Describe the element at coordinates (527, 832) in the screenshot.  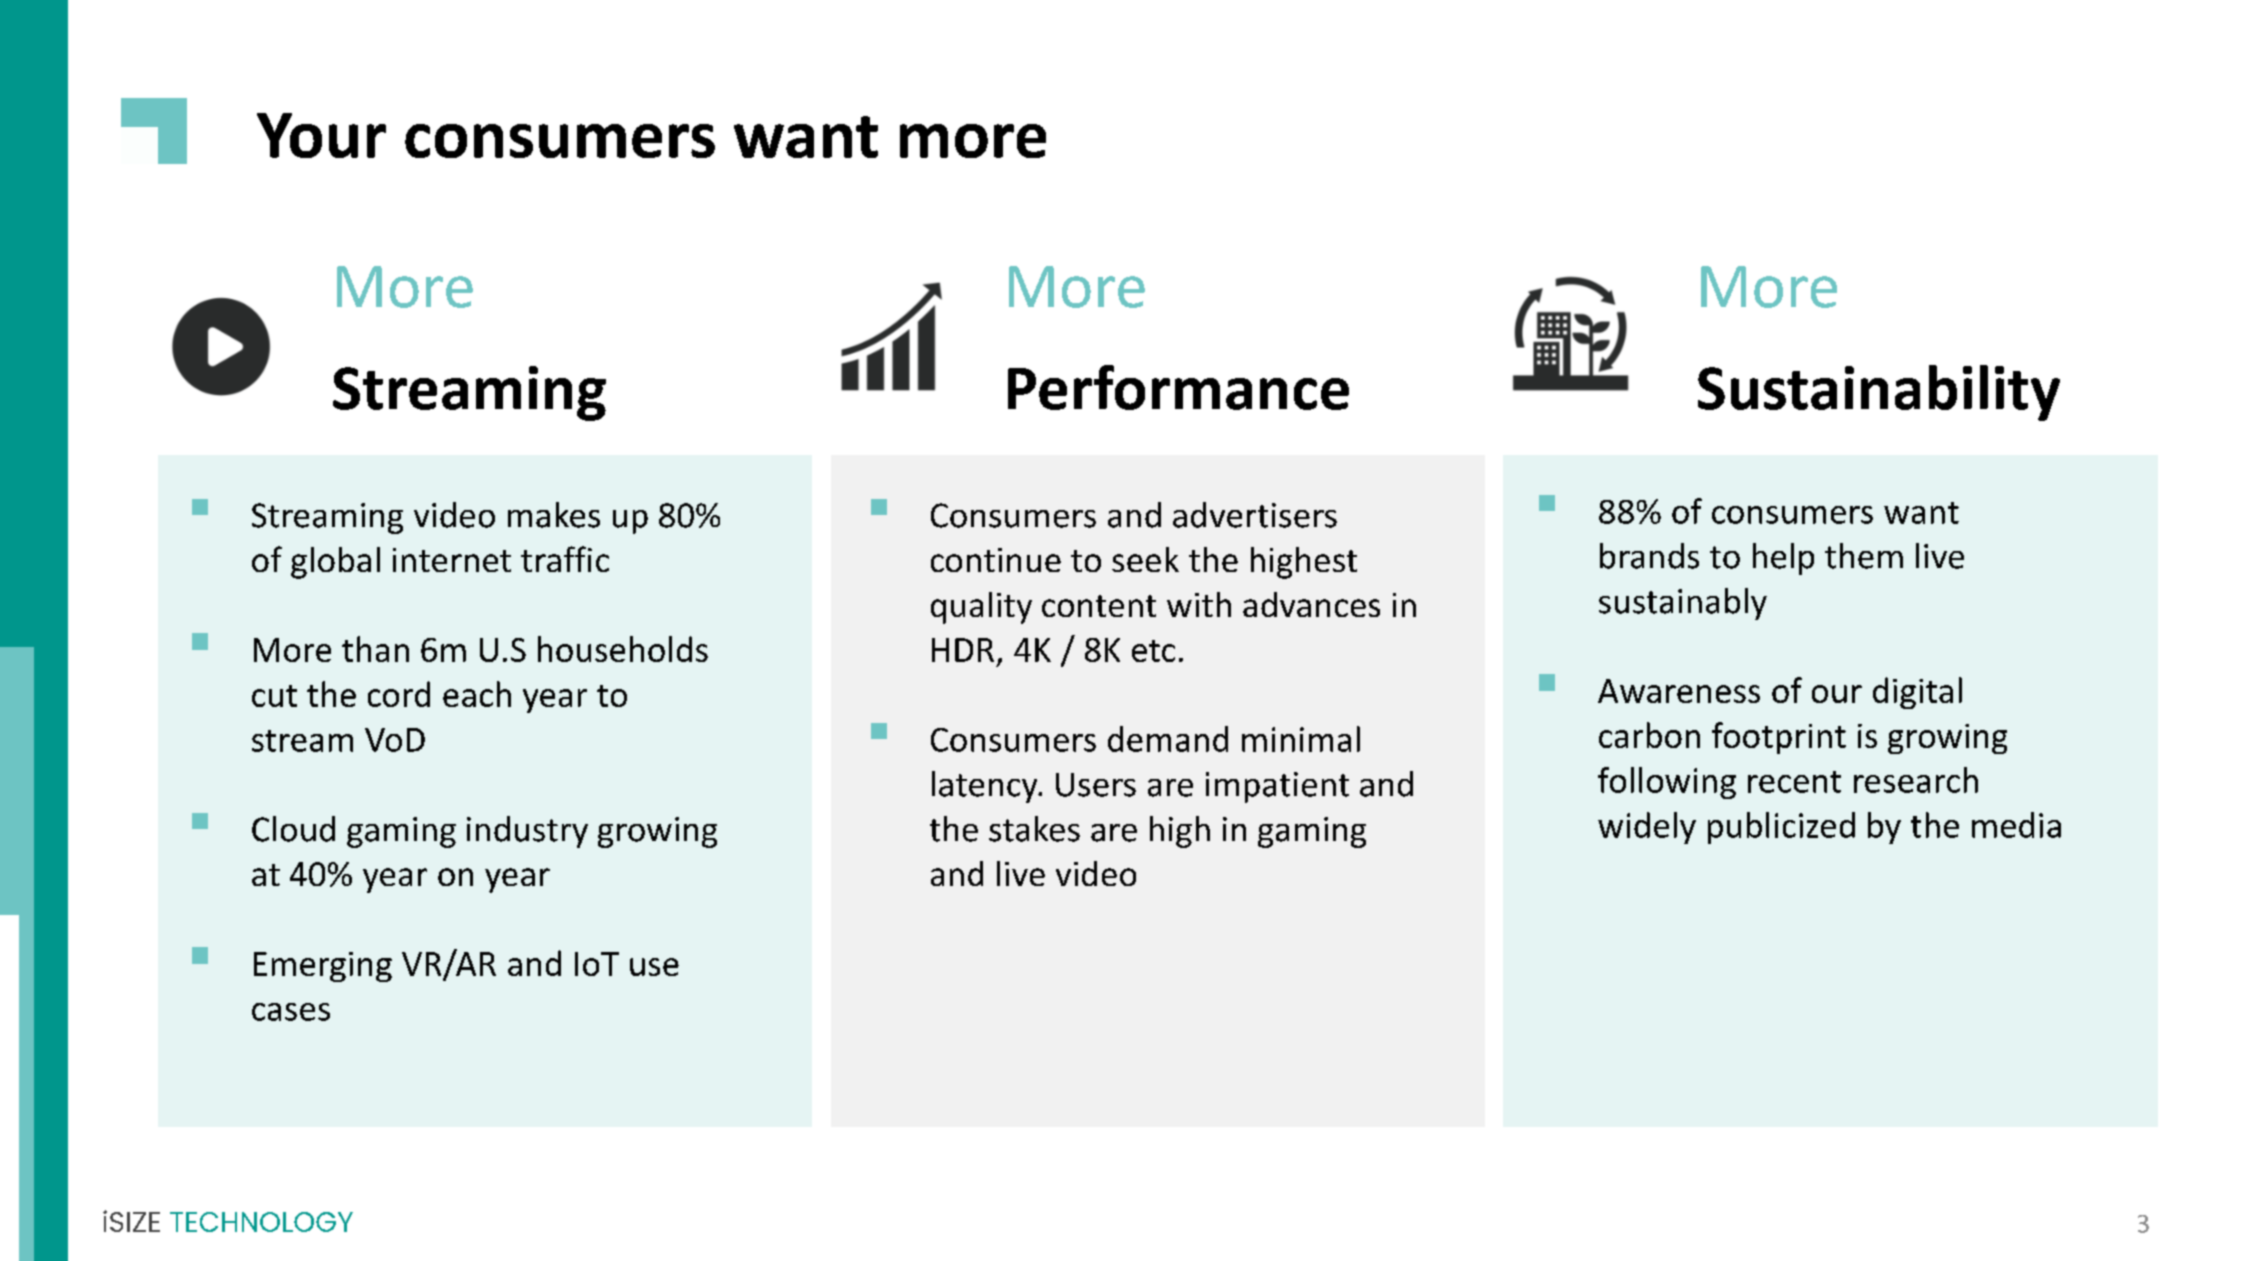
I see `industry` at that location.
